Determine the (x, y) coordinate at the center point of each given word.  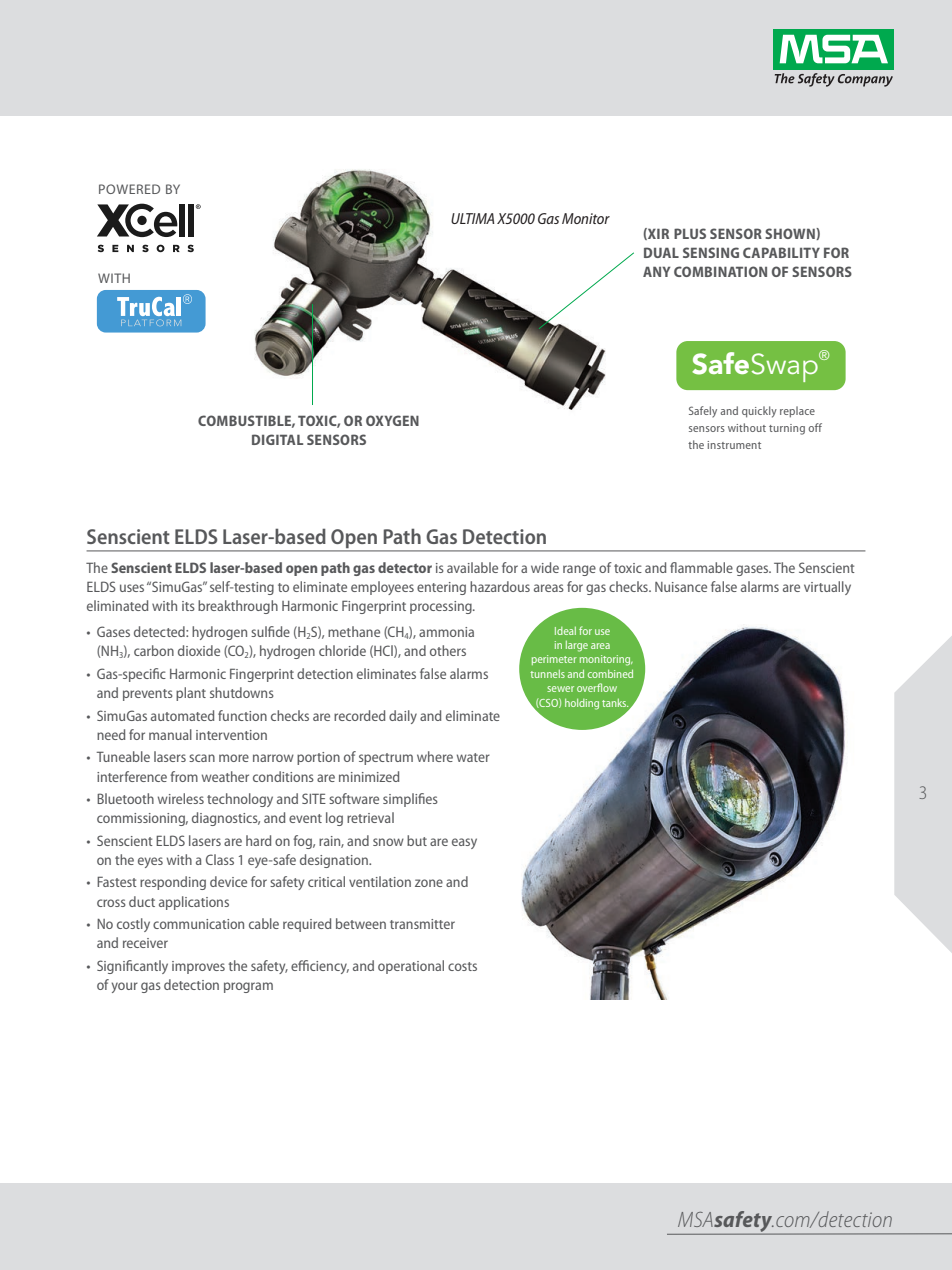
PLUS (690, 233)
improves (198, 967)
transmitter (422, 924)
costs (462, 966)
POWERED (129, 189)
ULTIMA (473, 218)
